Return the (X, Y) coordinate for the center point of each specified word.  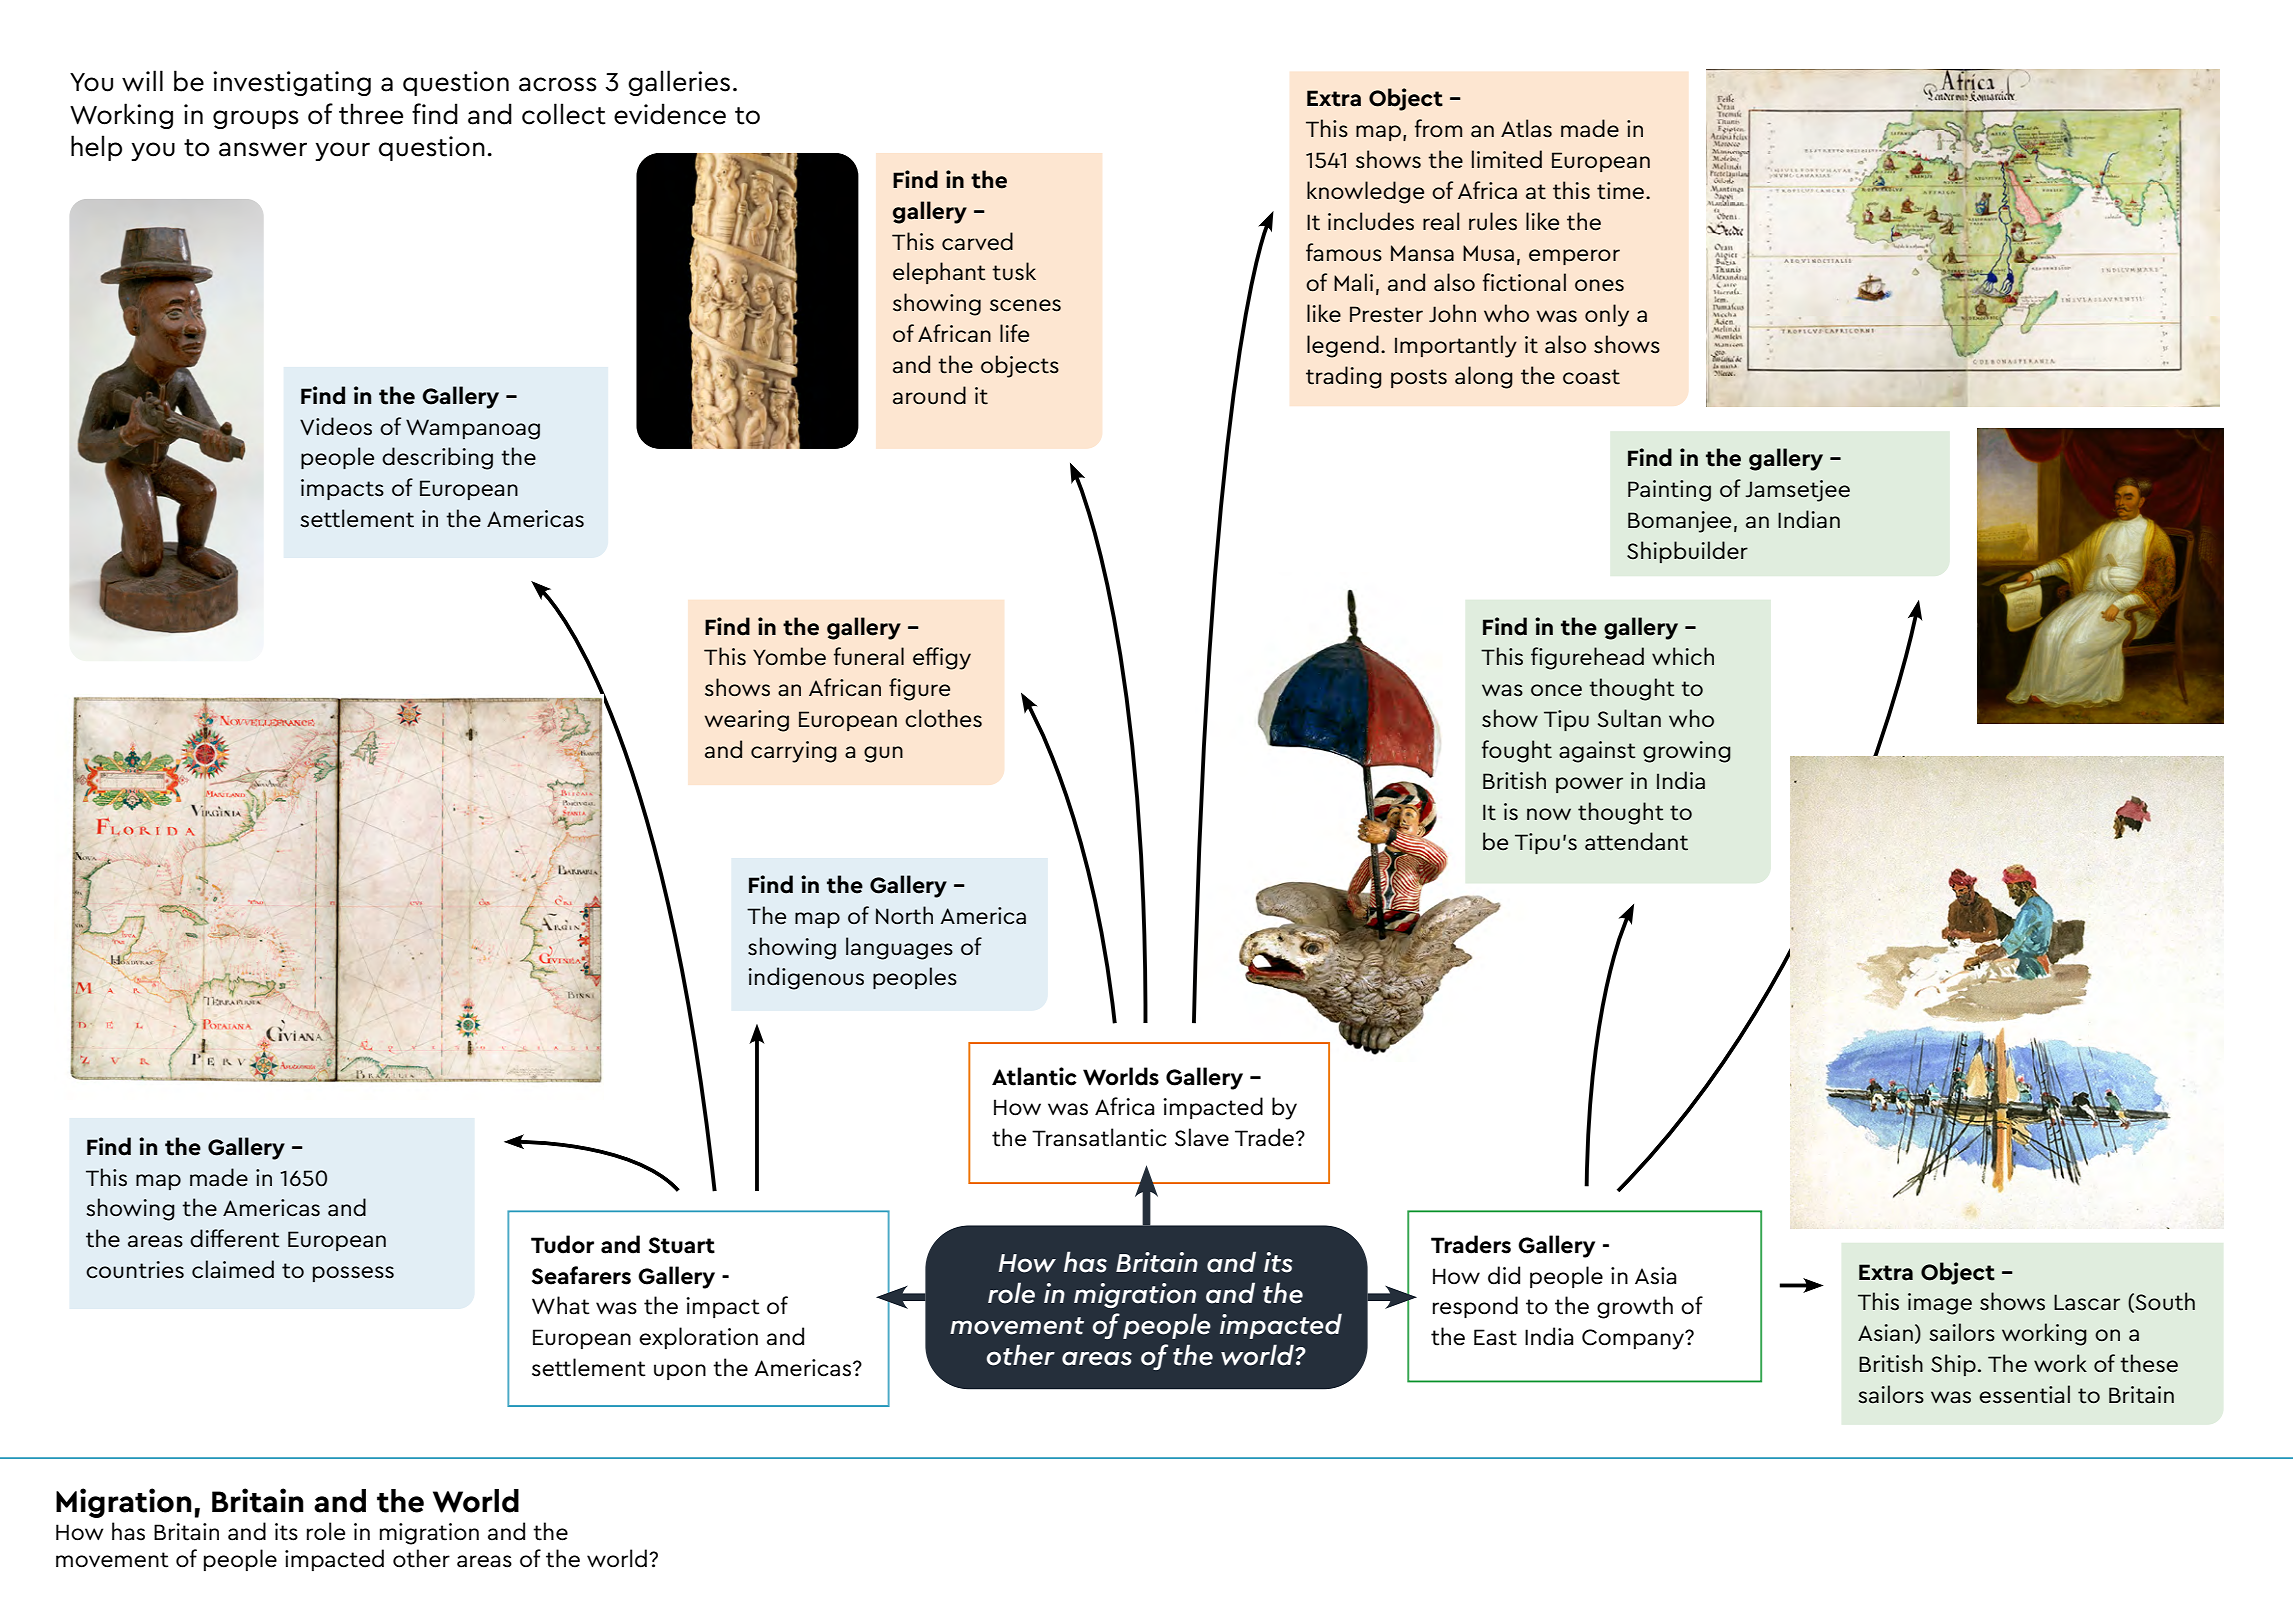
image (1940, 1304)
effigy (942, 658)
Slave (1202, 1137)
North (904, 915)
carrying (794, 752)
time (1622, 191)
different (235, 1238)
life (1014, 333)
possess (353, 1274)
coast (1591, 377)
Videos (336, 426)
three (371, 114)
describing (437, 458)
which (1683, 656)
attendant (1636, 841)
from (1438, 128)
